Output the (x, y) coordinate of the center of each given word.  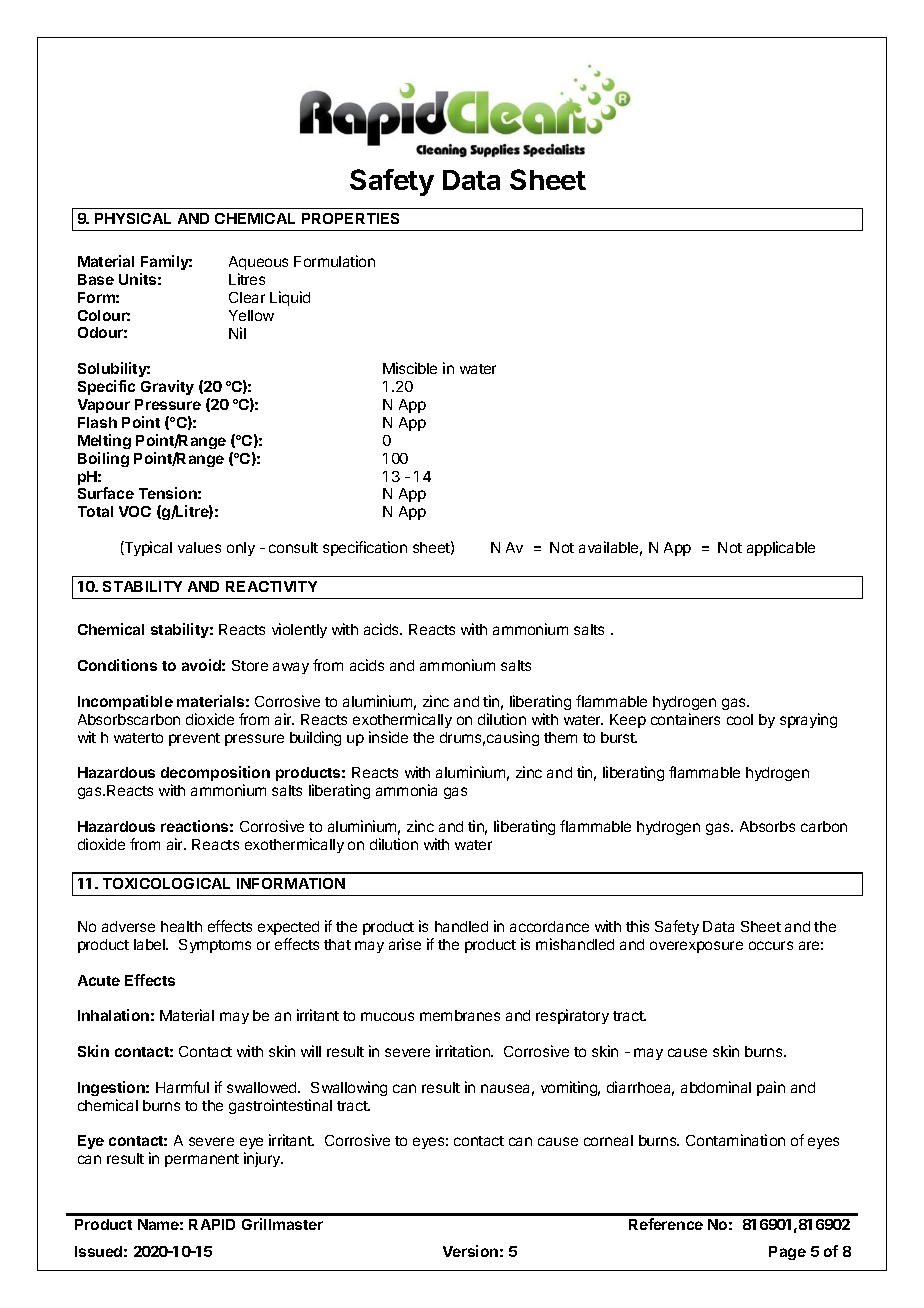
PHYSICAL (133, 218)
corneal (608, 1140)
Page (787, 1253)
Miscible (410, 368)
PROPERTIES (350, 218)
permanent (202, 1160)
